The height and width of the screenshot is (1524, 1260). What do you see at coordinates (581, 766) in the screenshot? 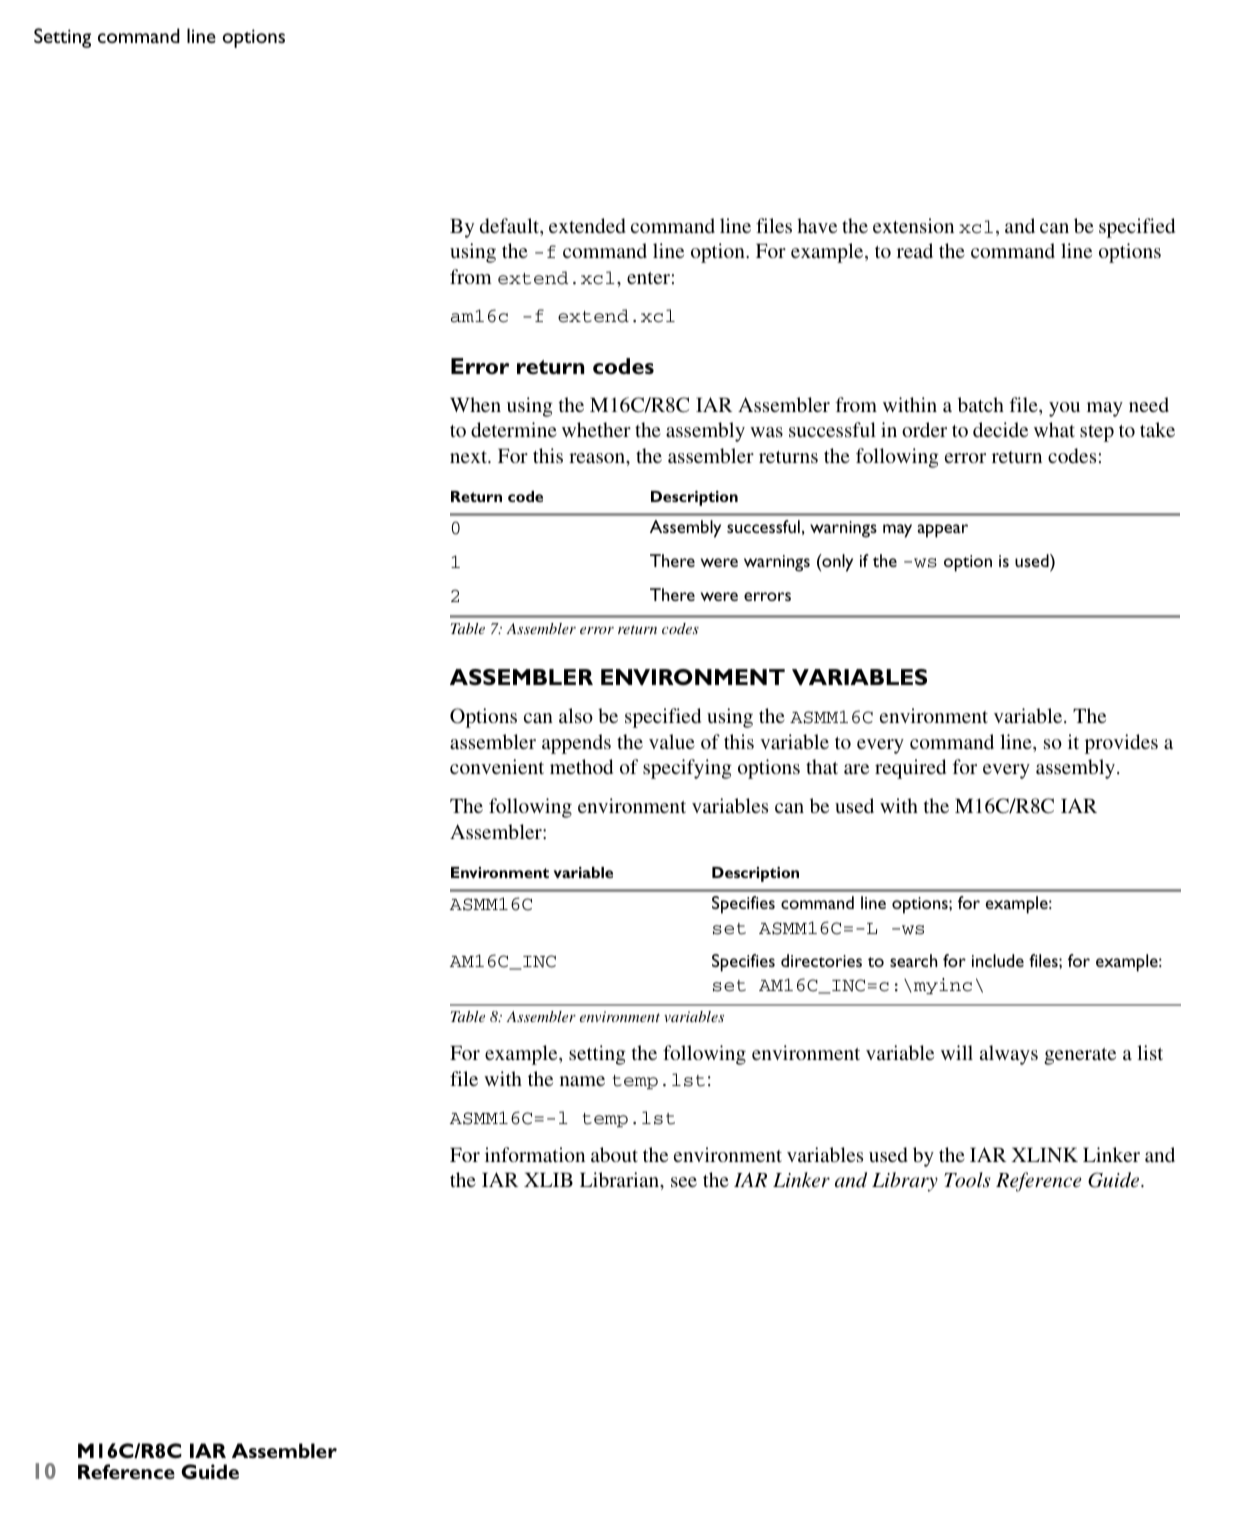
I see `method` at bounding box center [581, 766].
